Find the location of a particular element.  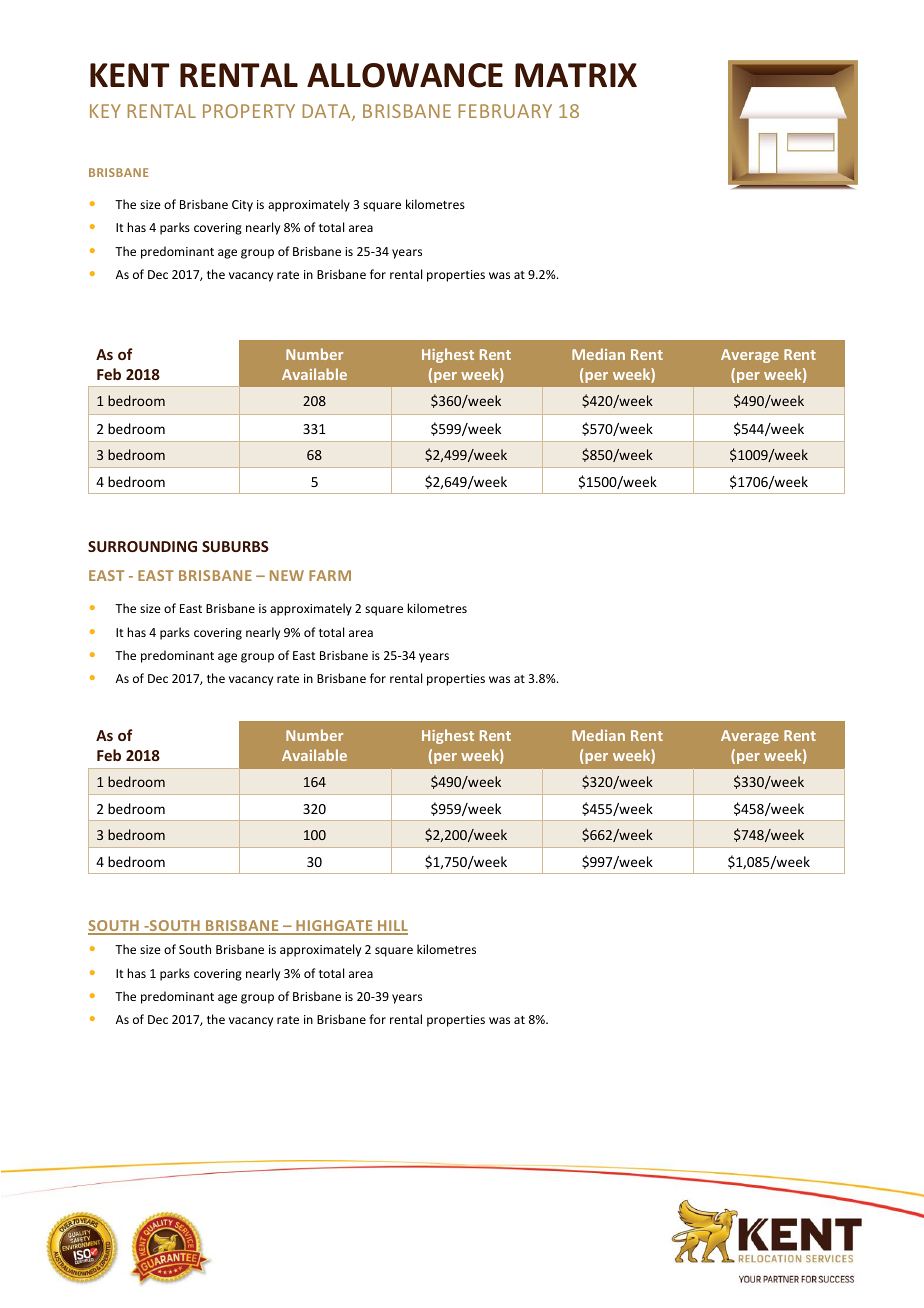

FARM is located at coordinates (330, 575).
